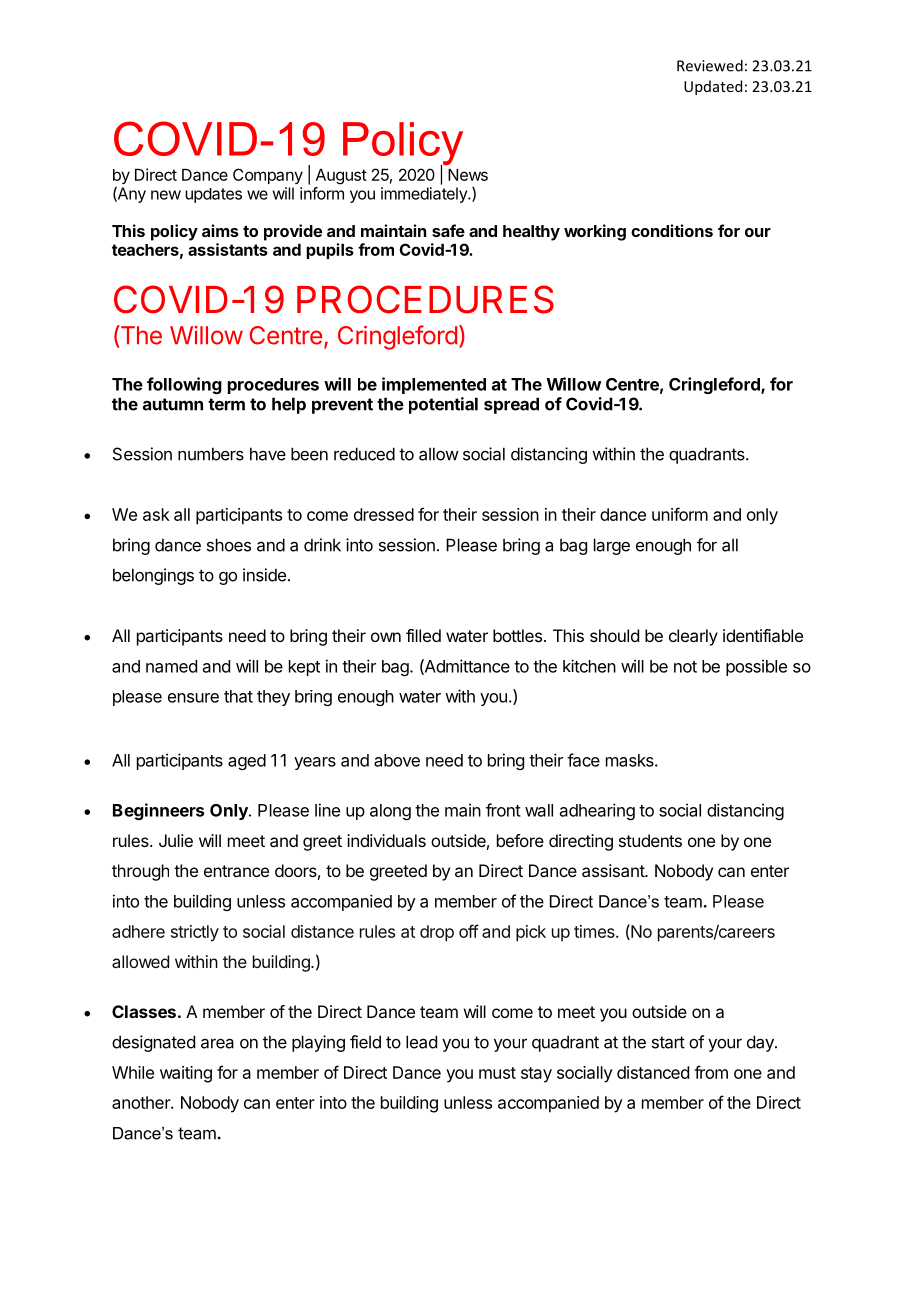 Image resolution: width=924 pixels, height=1308 pixels. Describe the element at coordinates (228, 249) in the screenshot. I see `assistants` at that location.
